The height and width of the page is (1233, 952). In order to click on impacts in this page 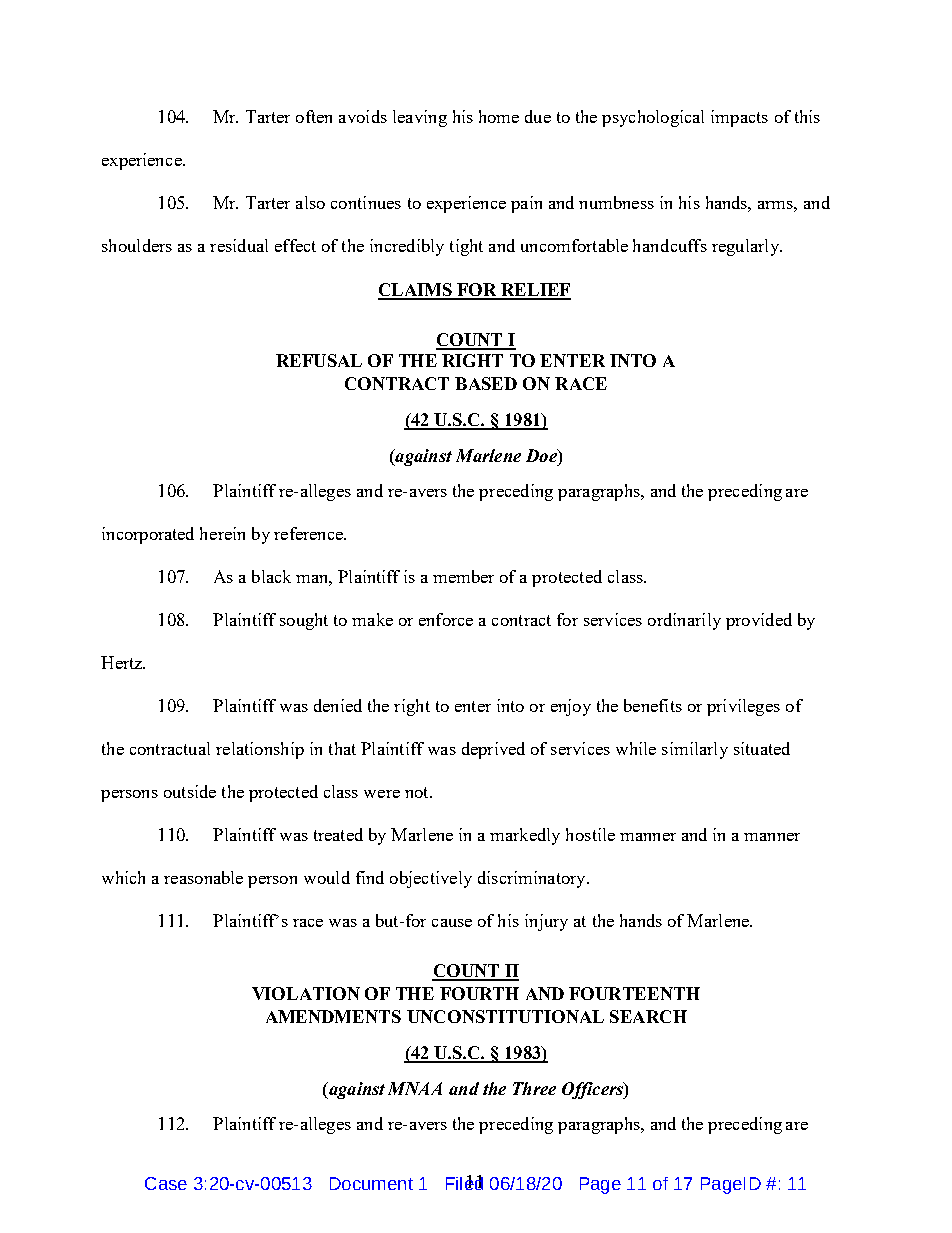, I will do `click(739, 118)`.
